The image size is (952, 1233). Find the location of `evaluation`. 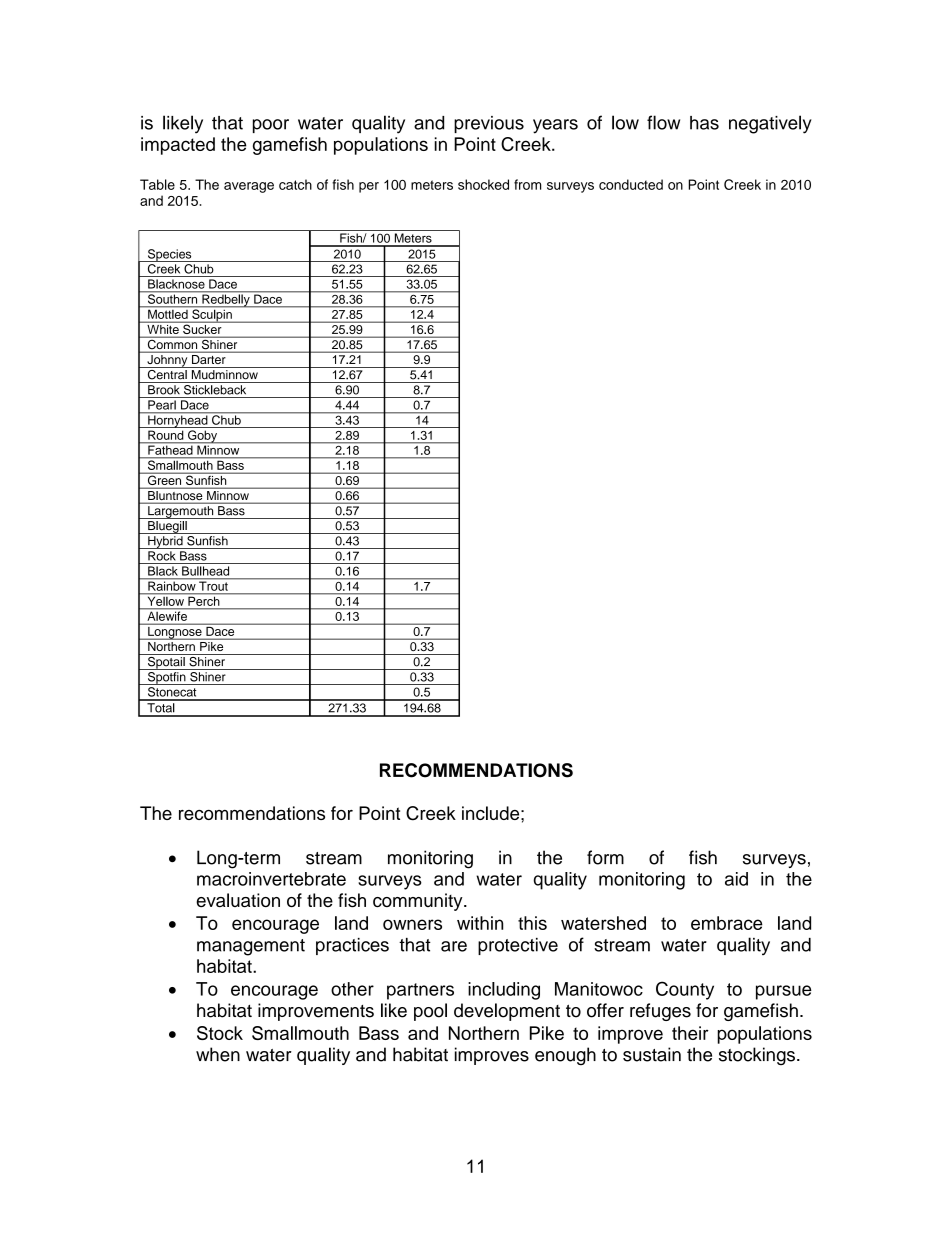

evaluation is located at coordinates (238, 900).
